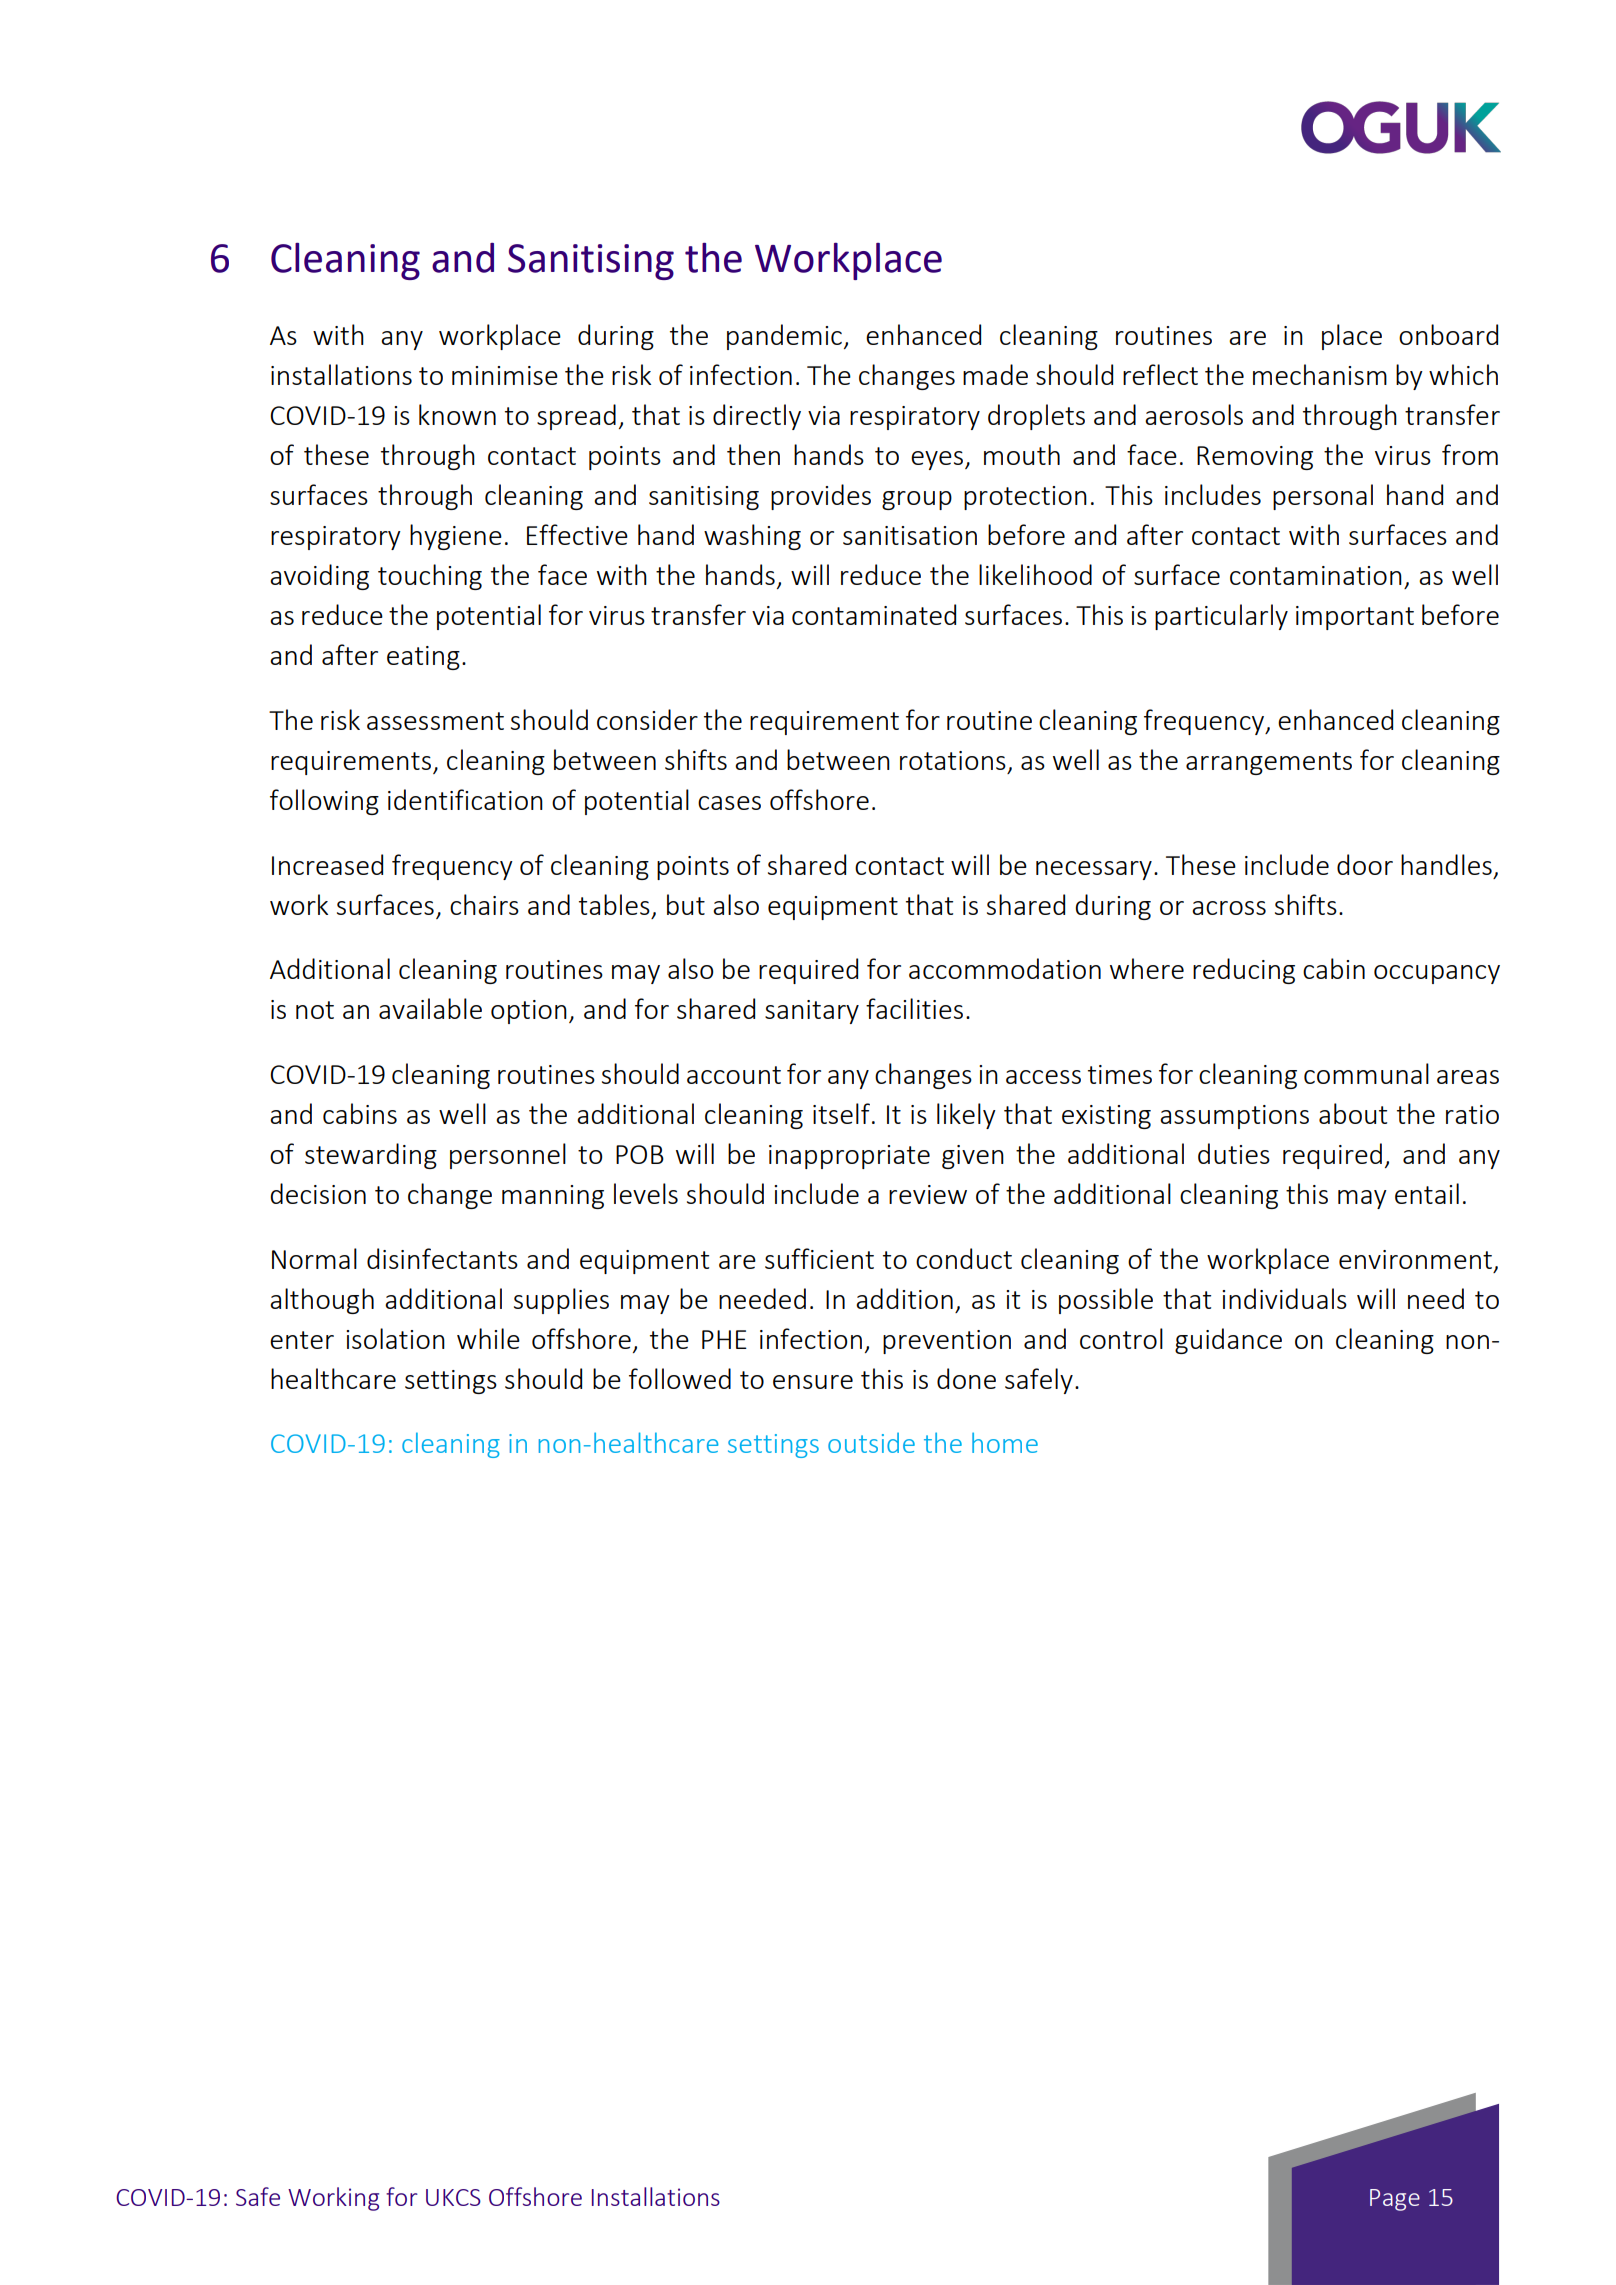  I want to click on rotations, so click(953, 760).
